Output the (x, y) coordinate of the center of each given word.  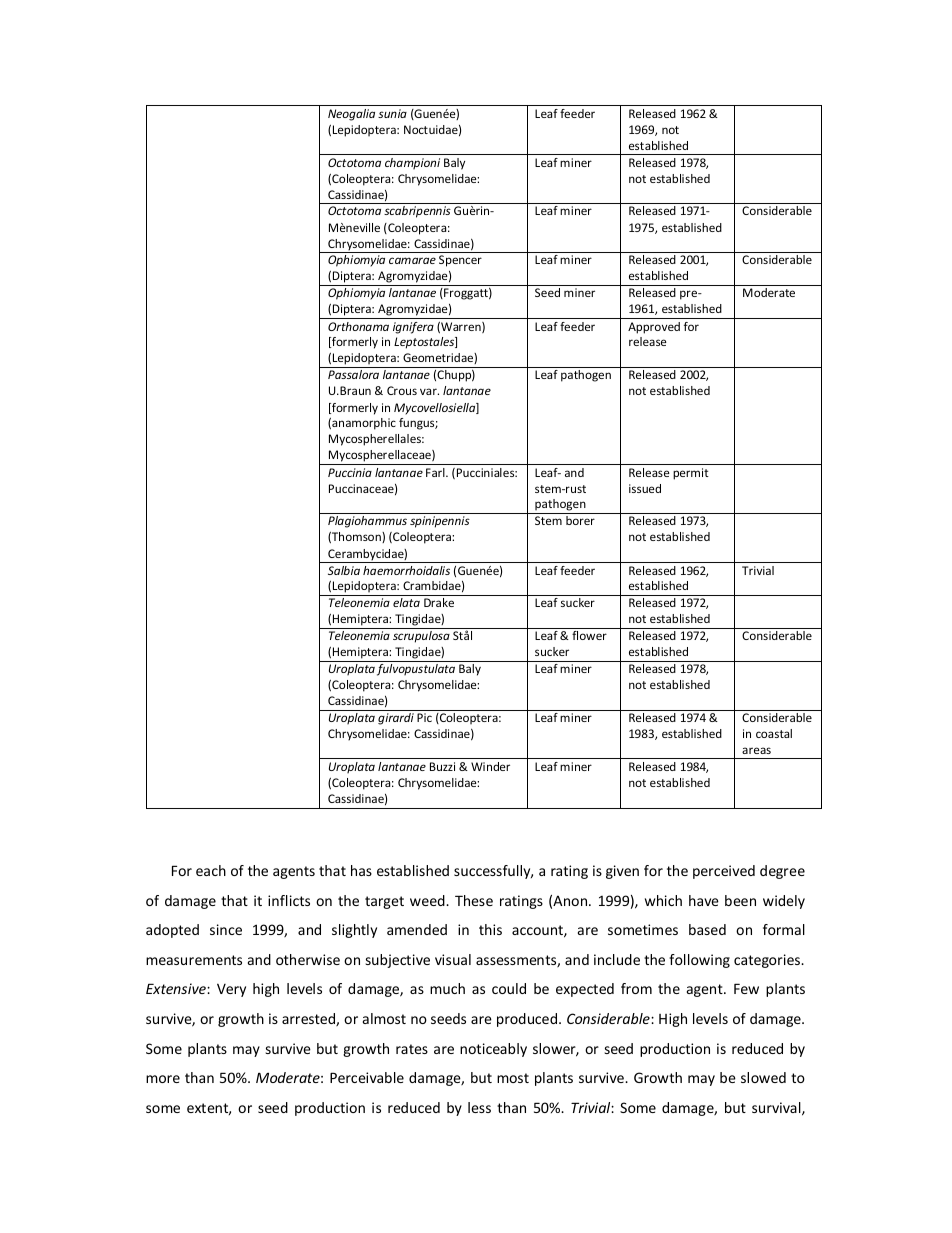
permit (691, 474)
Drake (439, 602)
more (163, 1079)
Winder (490, 766)
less (479, 1107)
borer (580, 520)
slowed (763, 1077)
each (211, 870)
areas (756, 750)
